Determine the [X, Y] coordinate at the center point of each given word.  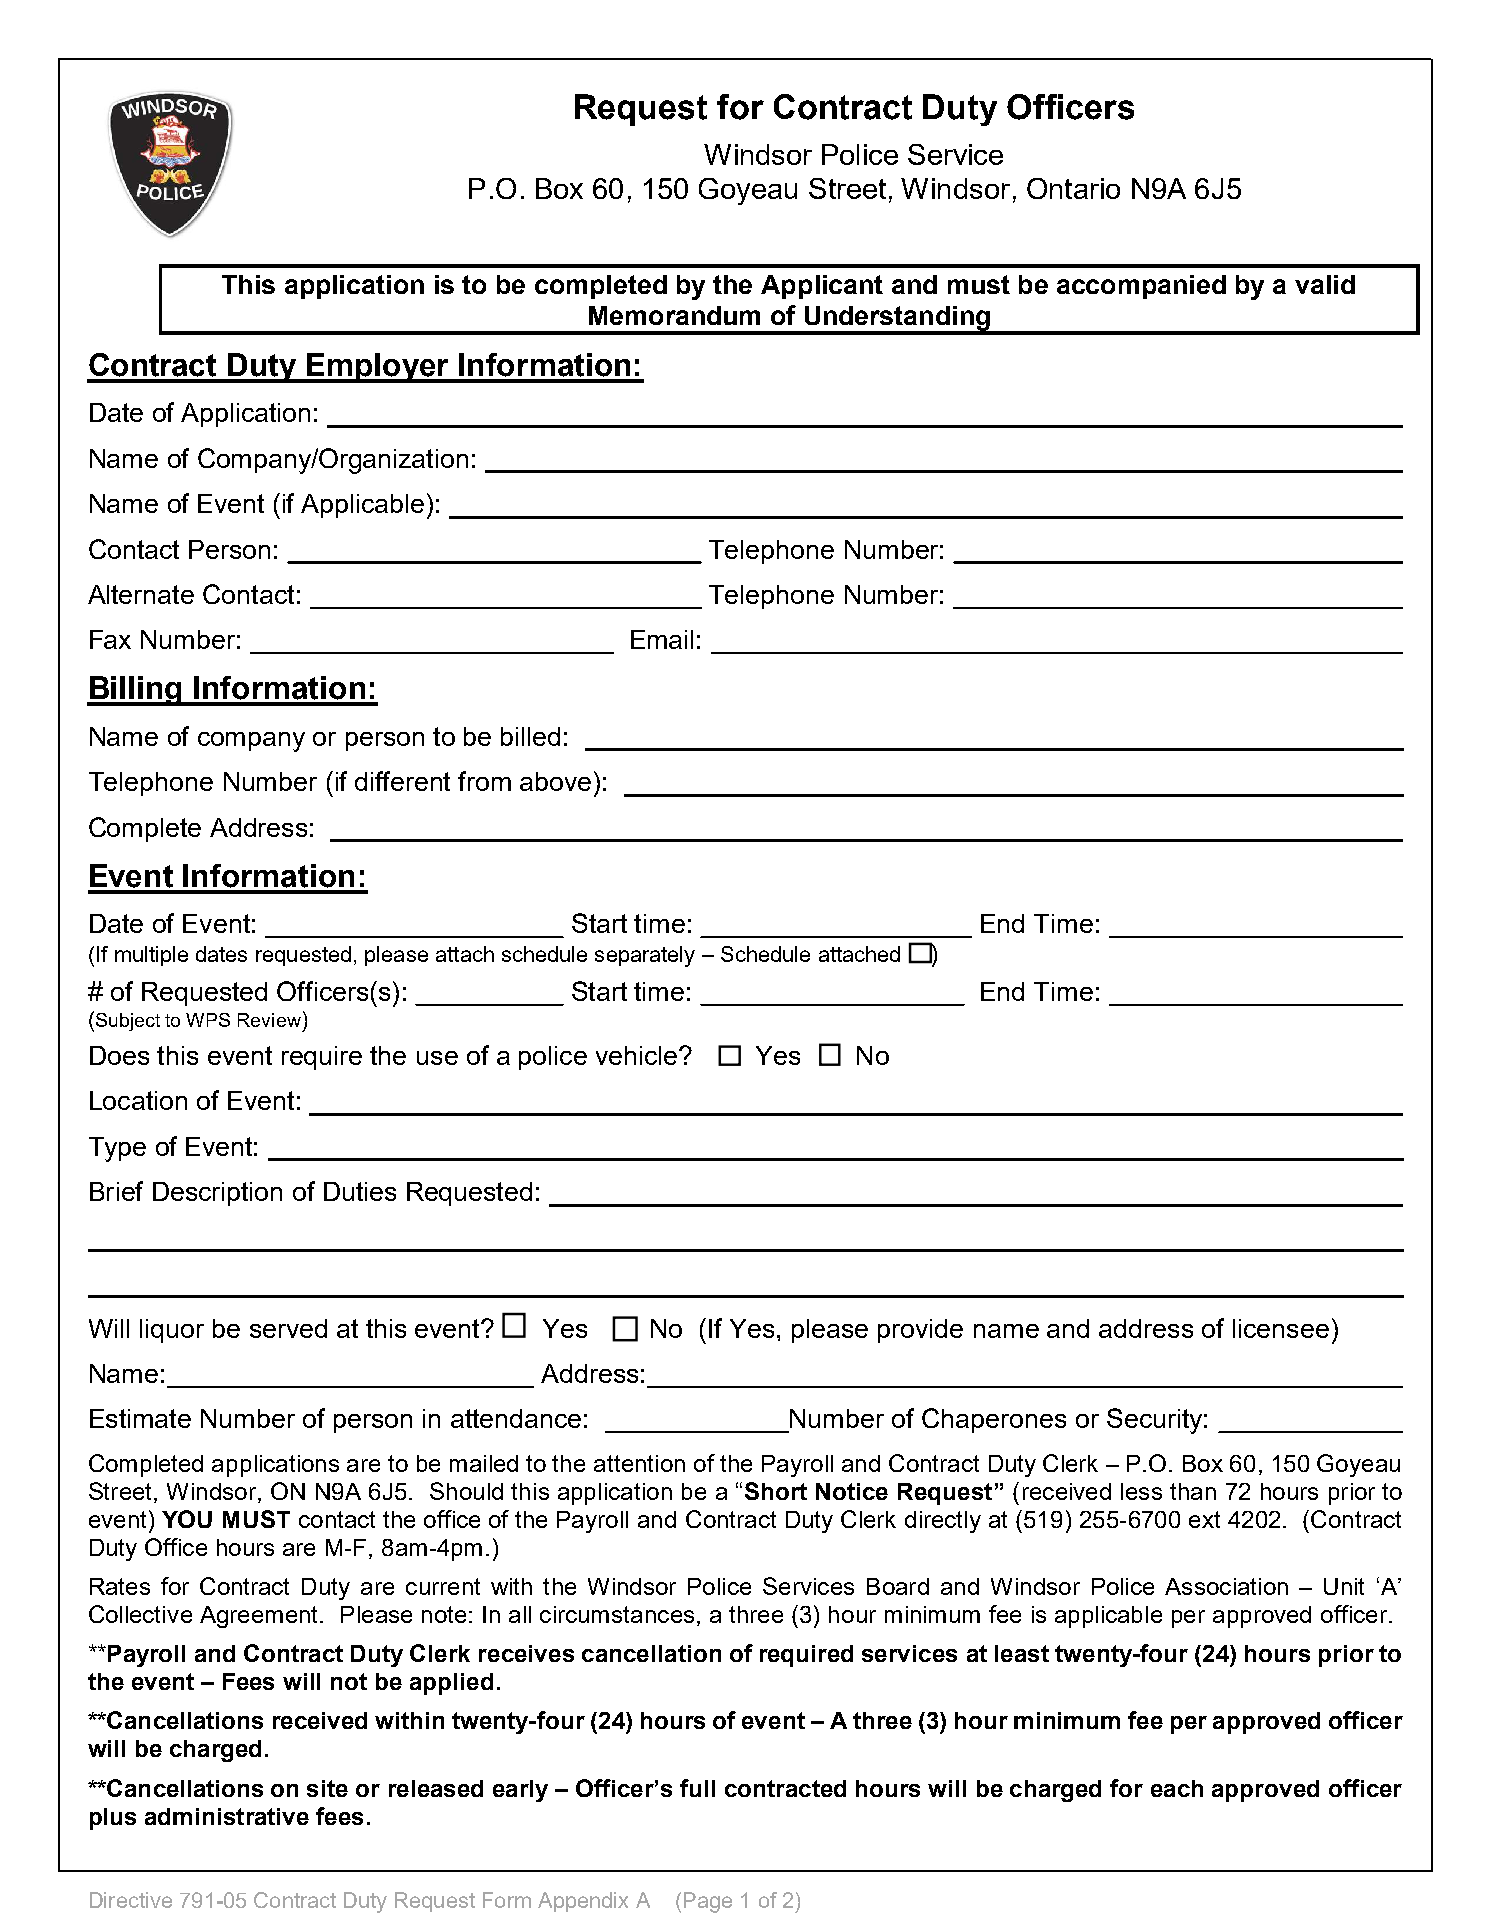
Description [217, 1194]
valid [1325, 284]
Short [776, 1491]
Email [662, 639]
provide [920, 1331]
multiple [151, 956]
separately [645, 956]
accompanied [1141, 287]
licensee [1281, 1328]
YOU [187, 1519]
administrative [227, 1816]
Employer [378, 368]
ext [1204, 1519]
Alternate [141, 594]
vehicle [638, 1055]
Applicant [822, 287]
